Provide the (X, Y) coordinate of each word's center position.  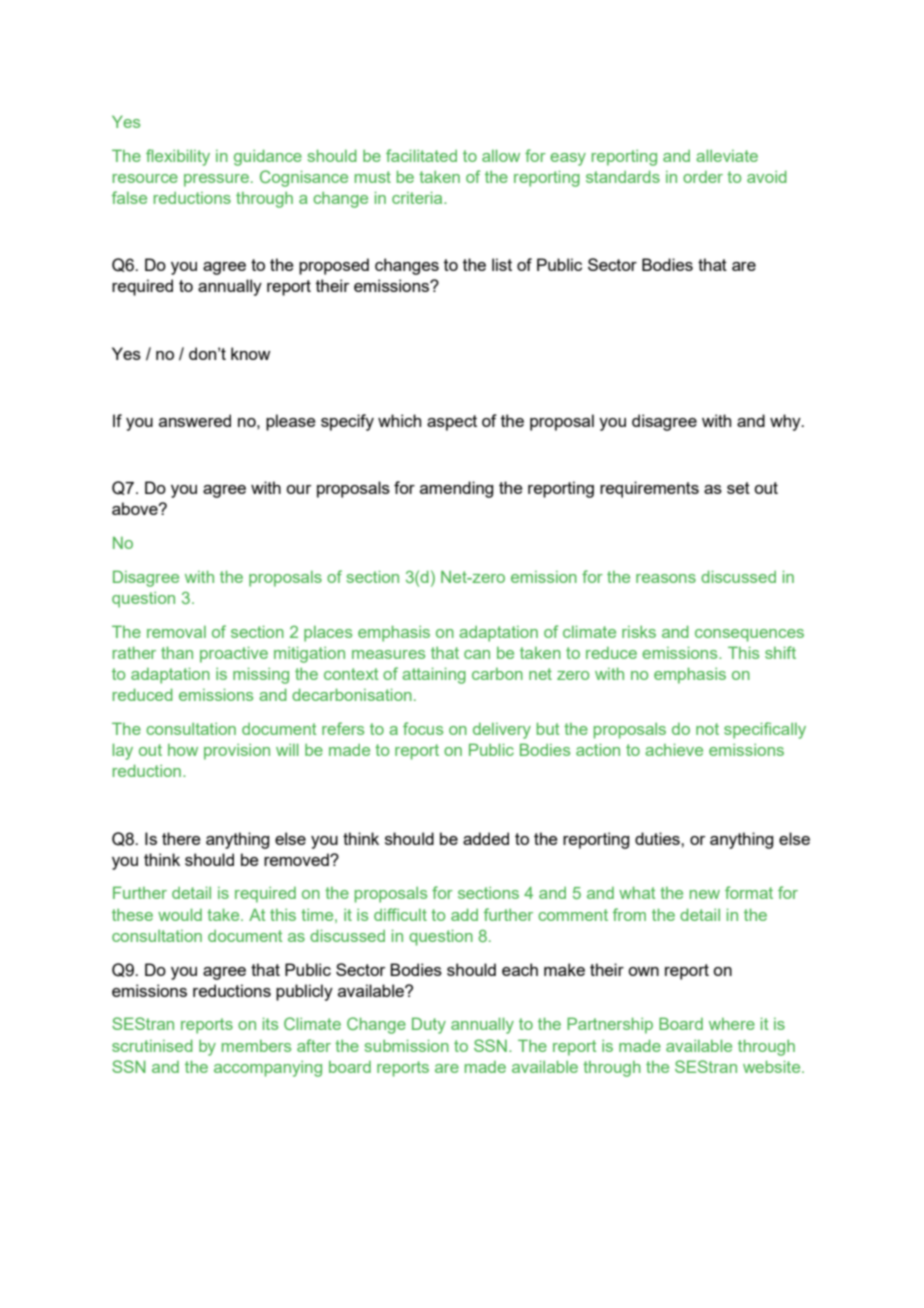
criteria (418, 197)
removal (176, 632)
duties (658, 838)
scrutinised (152, 1045)
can (477, 654)
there (181, 838)
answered (195, 420)
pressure (216, 180)
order (703, 177)
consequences (749, 635)
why (786, 422)
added (486, 838)
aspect (452, 423)
